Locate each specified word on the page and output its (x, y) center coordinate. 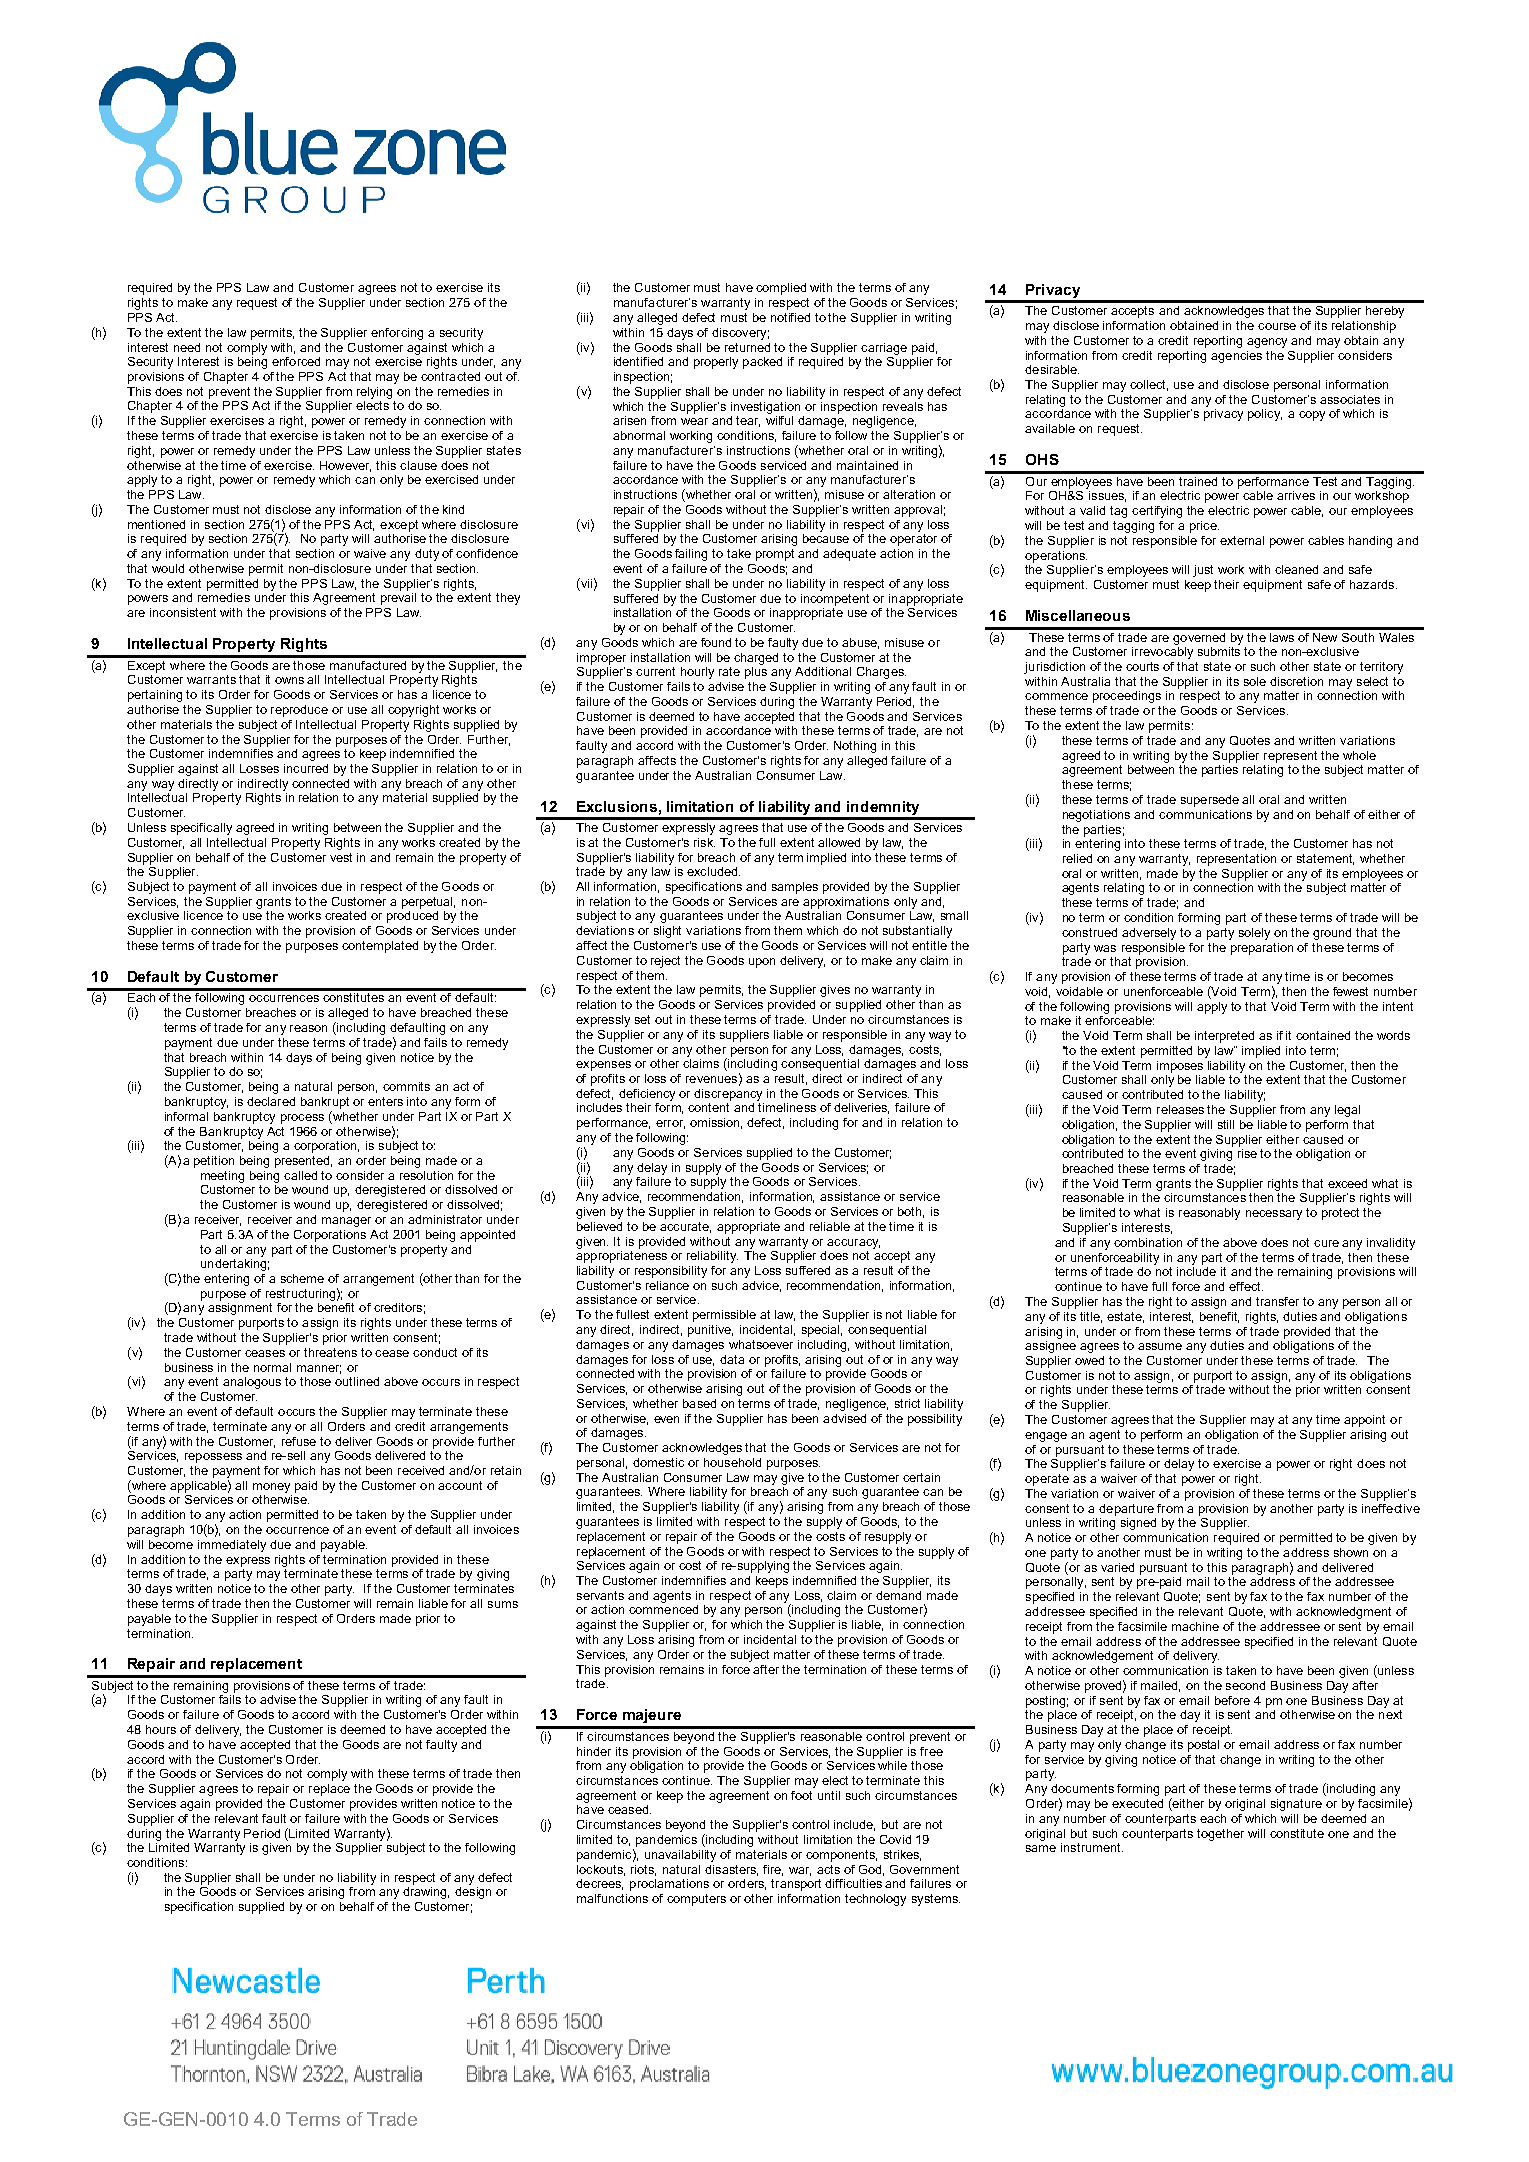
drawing (426, 1893)
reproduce (299, 711)
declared (271, 1101)
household (732, 1462)
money (271, 1488)
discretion (1296, 681)
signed (1138, 1524)
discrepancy (728, 1095)
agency (1267, 343)
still (1226, 1124)
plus (756, 673)
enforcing (397, 334)
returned (747, 347)
